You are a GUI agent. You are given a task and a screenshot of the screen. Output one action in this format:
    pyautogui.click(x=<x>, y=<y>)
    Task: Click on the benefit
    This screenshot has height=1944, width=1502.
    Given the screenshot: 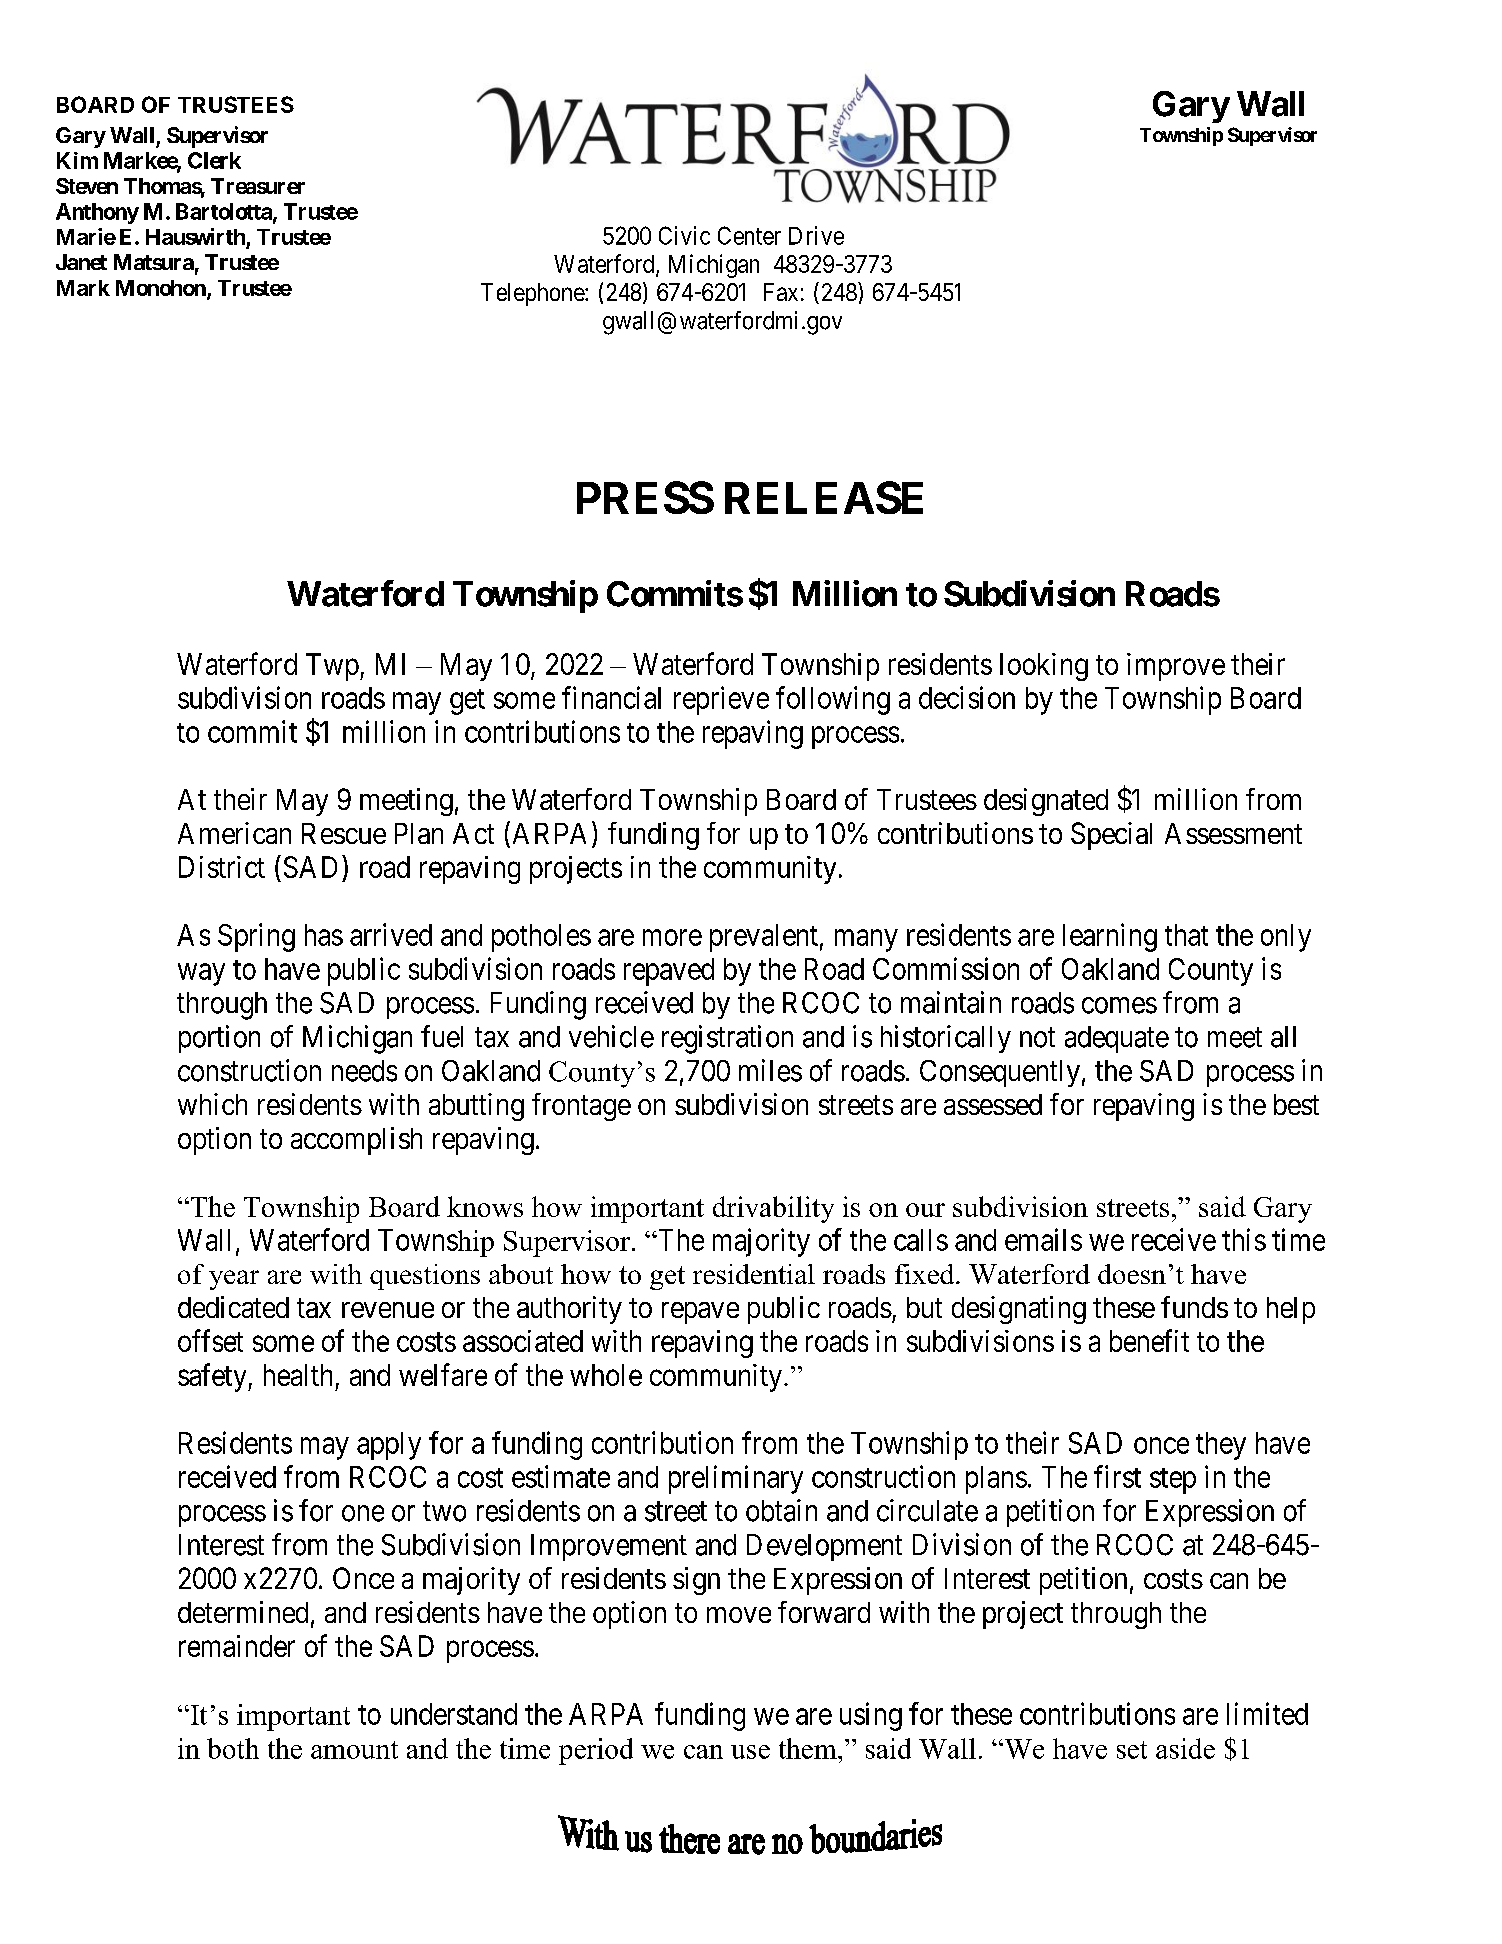 What is the action you would take?
    pyautogui.click(x=1149, y=1340)
